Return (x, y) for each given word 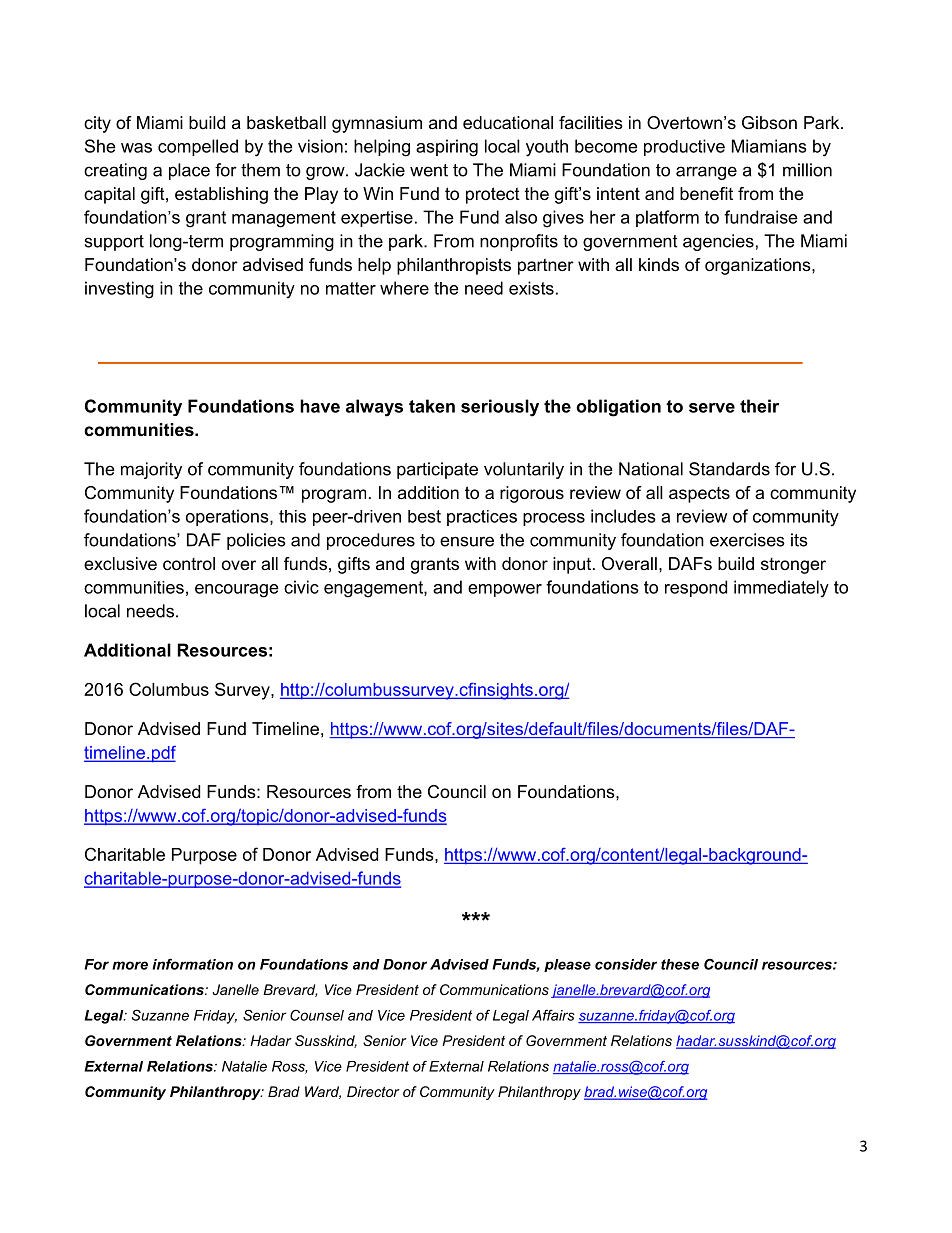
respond (696, 588)
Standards (729, 469)
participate (437, 470)
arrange (706, 173)
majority (151, 470)
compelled (198, 147)
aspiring (447, 148)
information (192, 964)
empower (505, 590)
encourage (237, 591)
